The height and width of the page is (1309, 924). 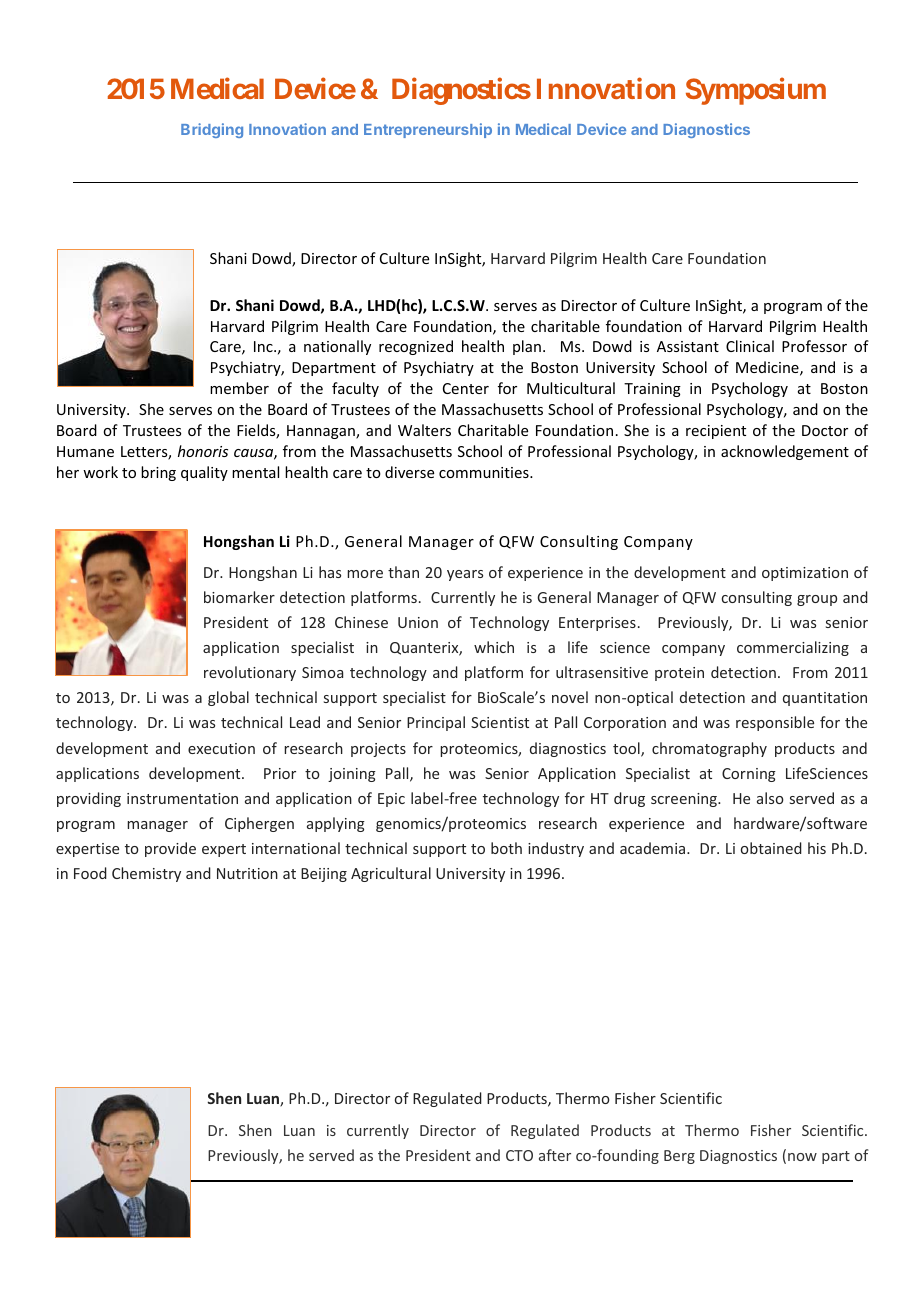 What do you see at coordinates (212, 130) in the page?
I see `Bridging` at bounding box center [212, 130].
